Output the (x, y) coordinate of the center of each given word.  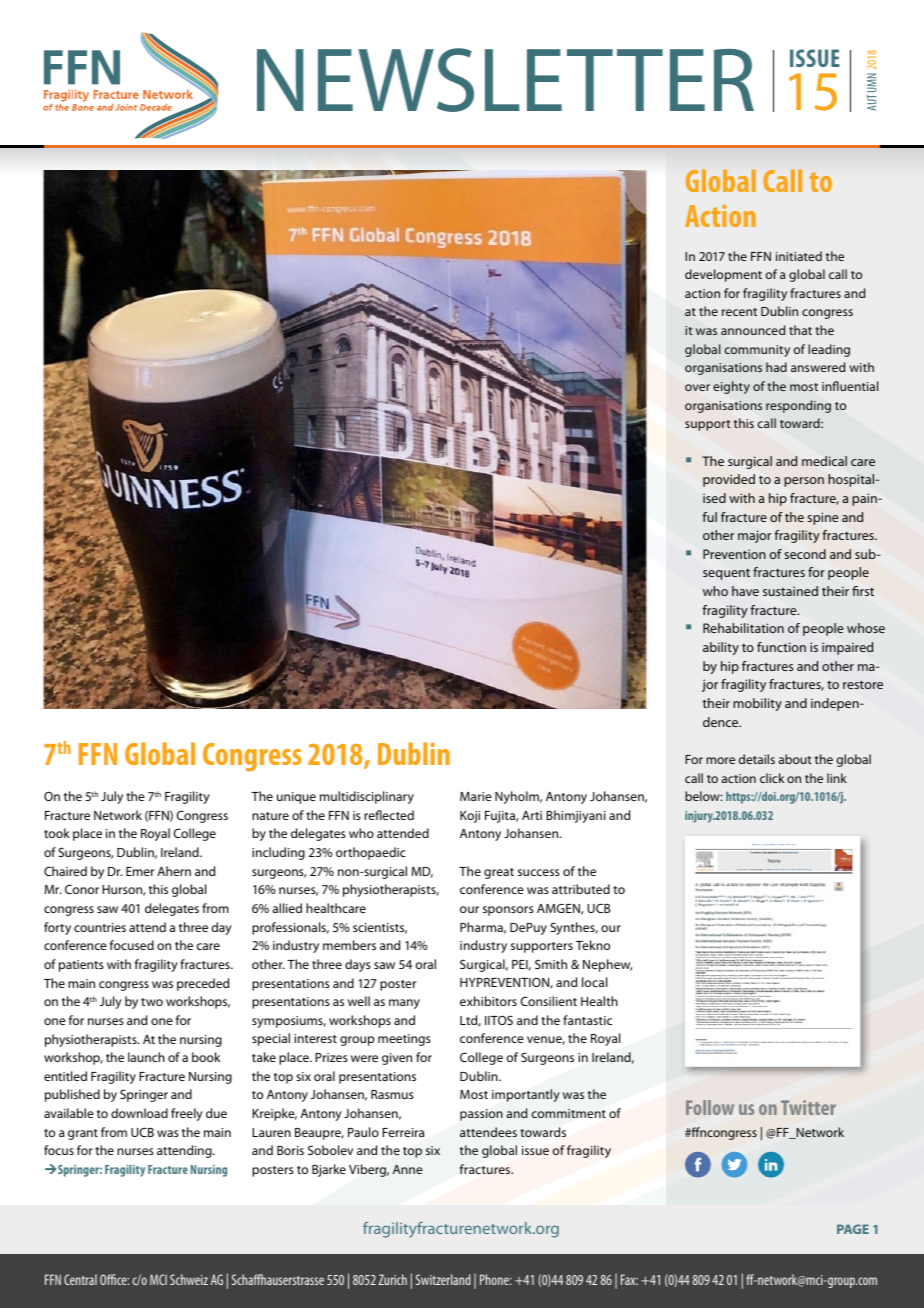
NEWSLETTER (505, 80)
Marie (476, 796)
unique (296, 798)
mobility (757, 704)
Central (80, 1279)
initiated (799, 256)
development (723, 275)
